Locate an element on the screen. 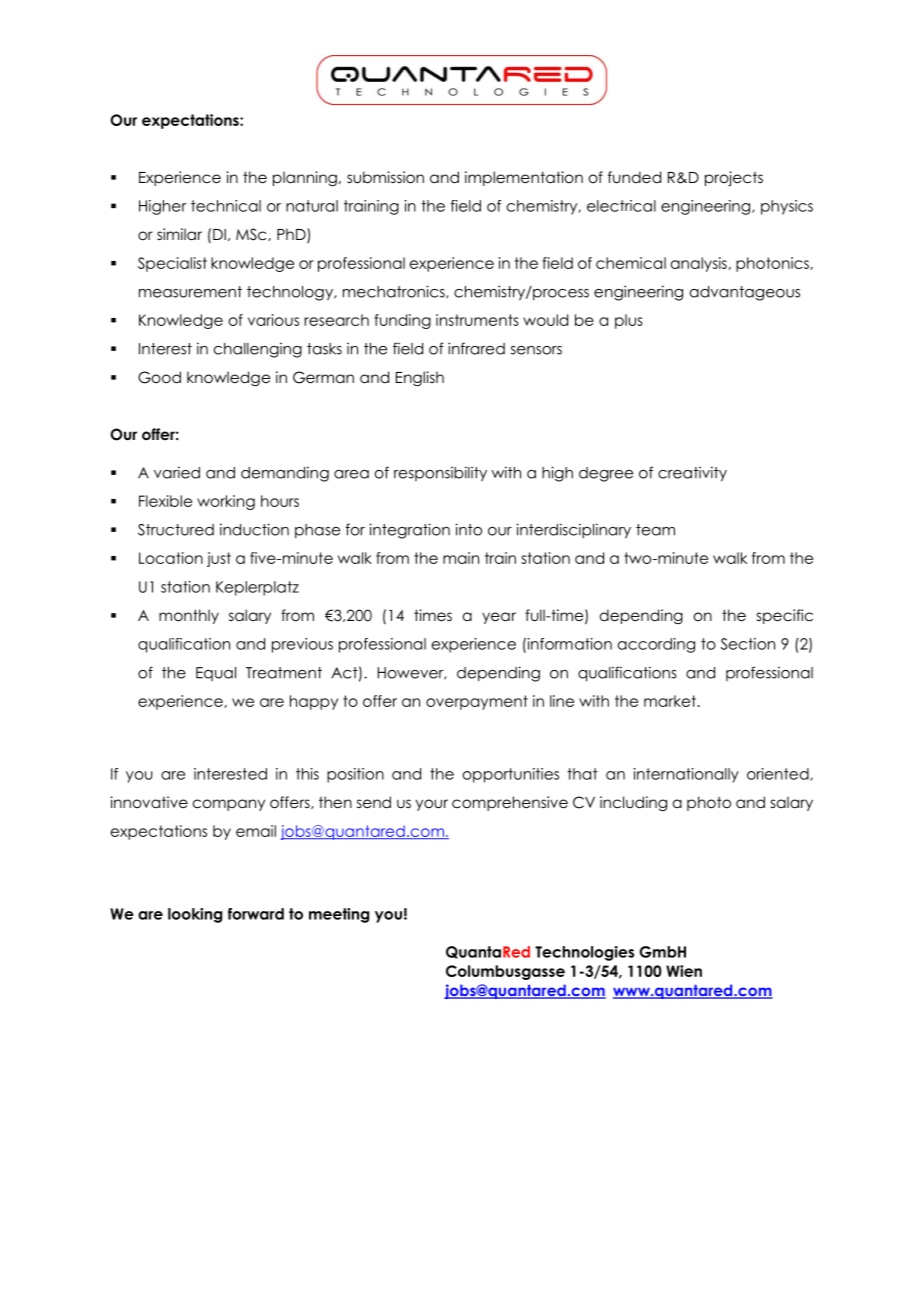  Equal is located at coordinates (216, 674).
